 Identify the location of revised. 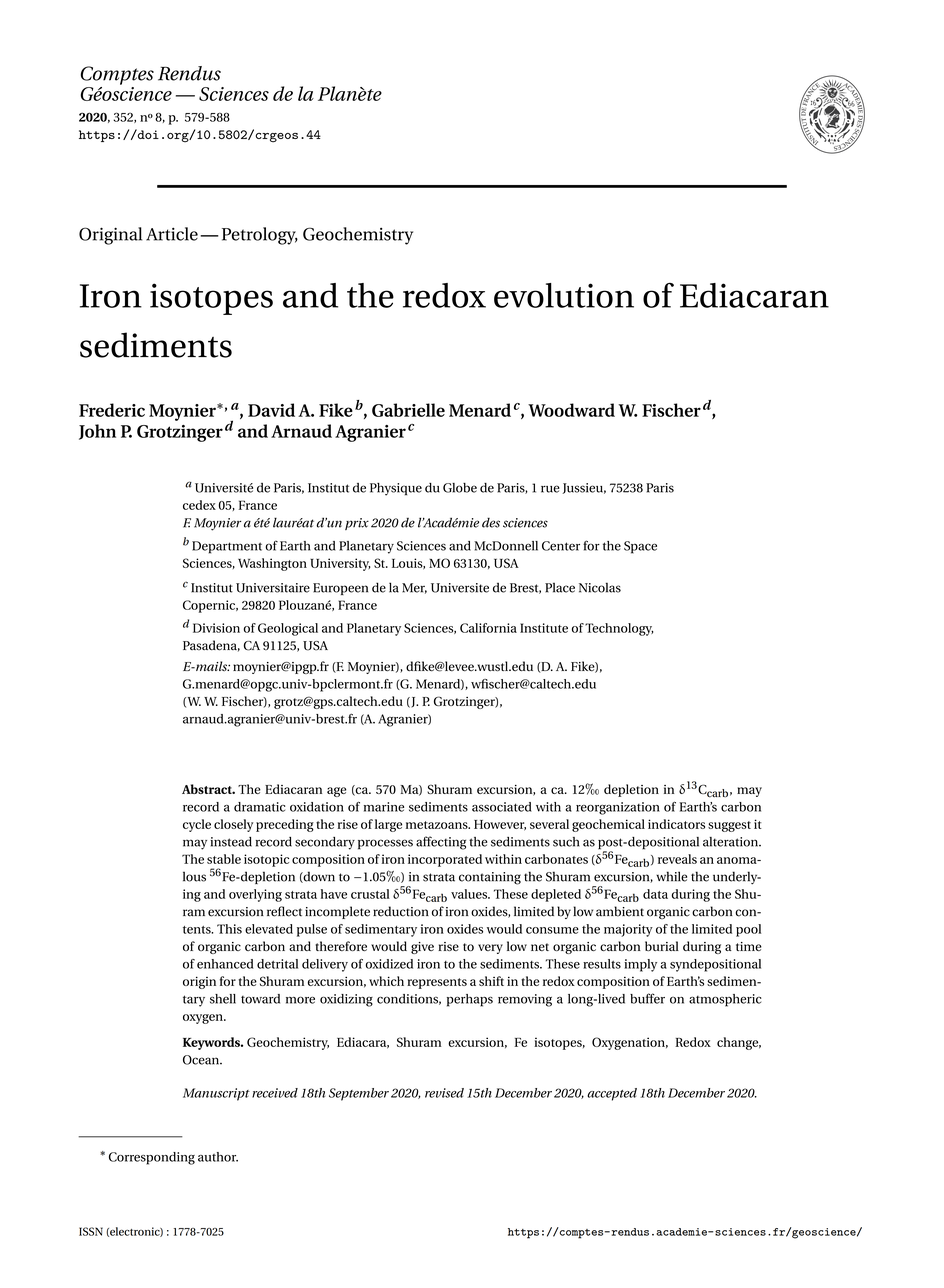
(444, 1093).
